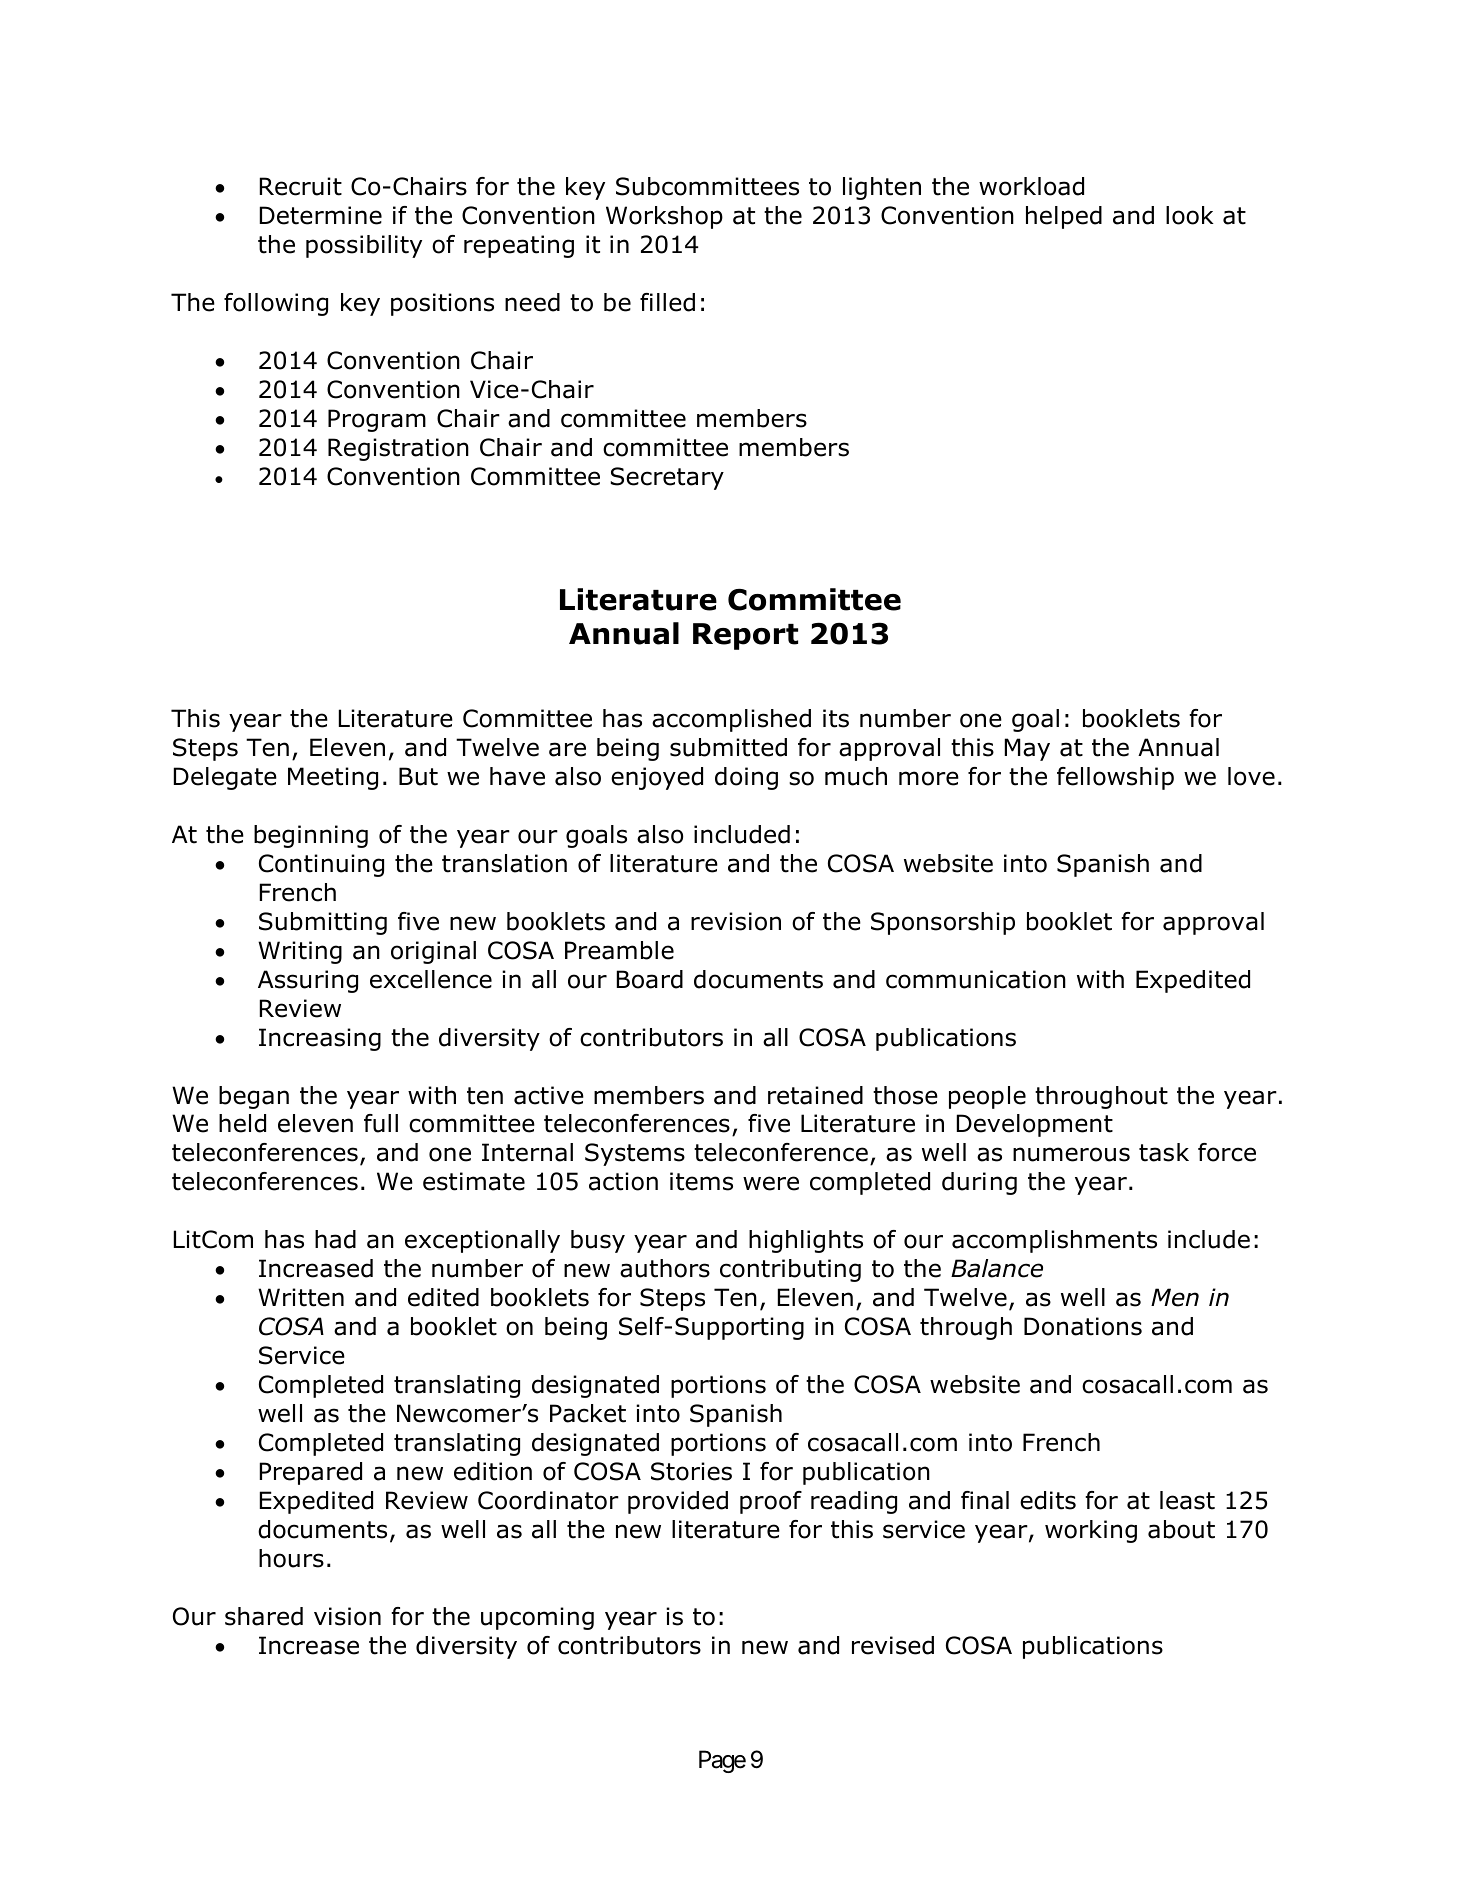 Image resolution: width=1459 pixels, height=1888 pixels. I want to click on task, so click(1164, 1152).
